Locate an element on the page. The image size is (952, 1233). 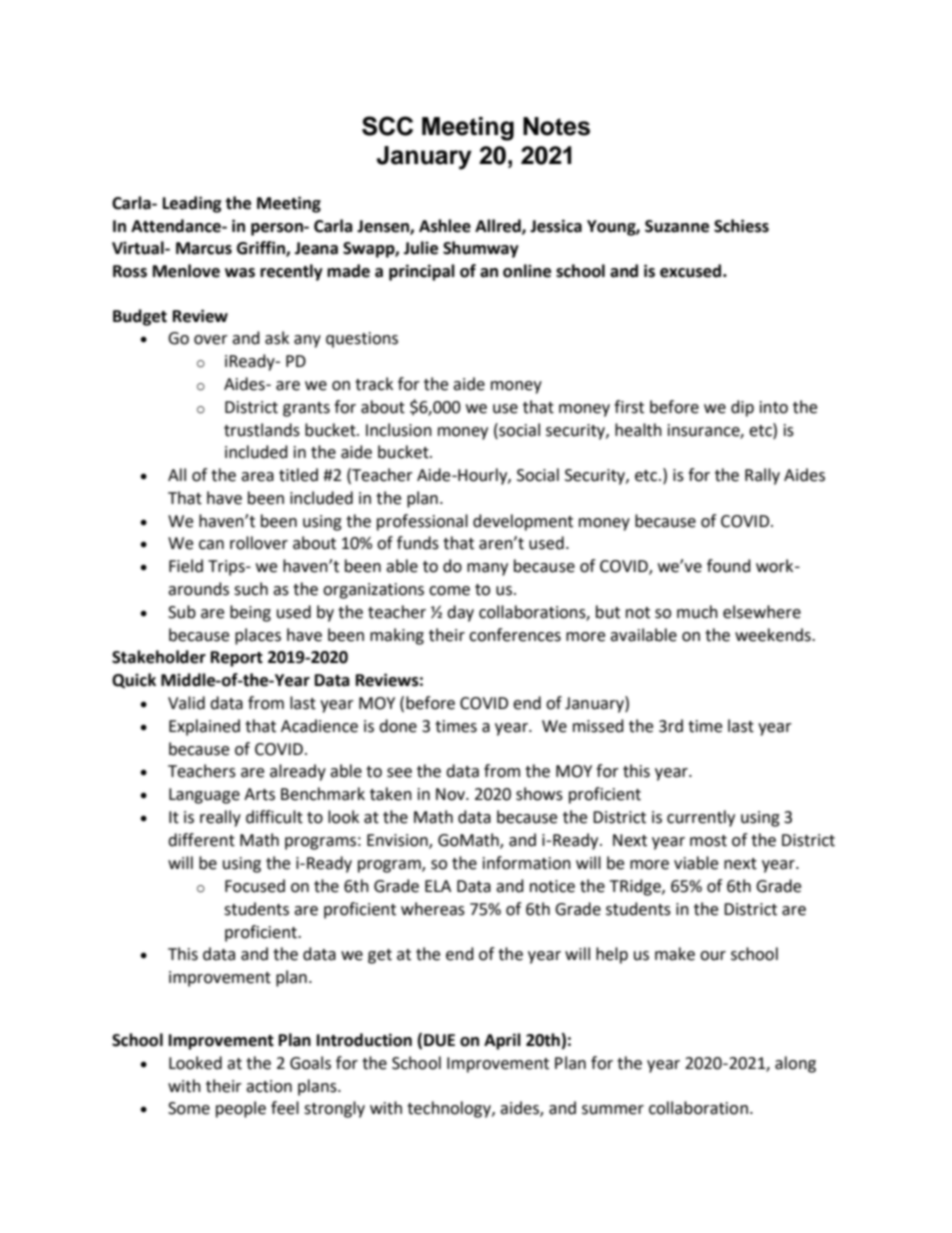
Language is located at coordinates (204, 796).
